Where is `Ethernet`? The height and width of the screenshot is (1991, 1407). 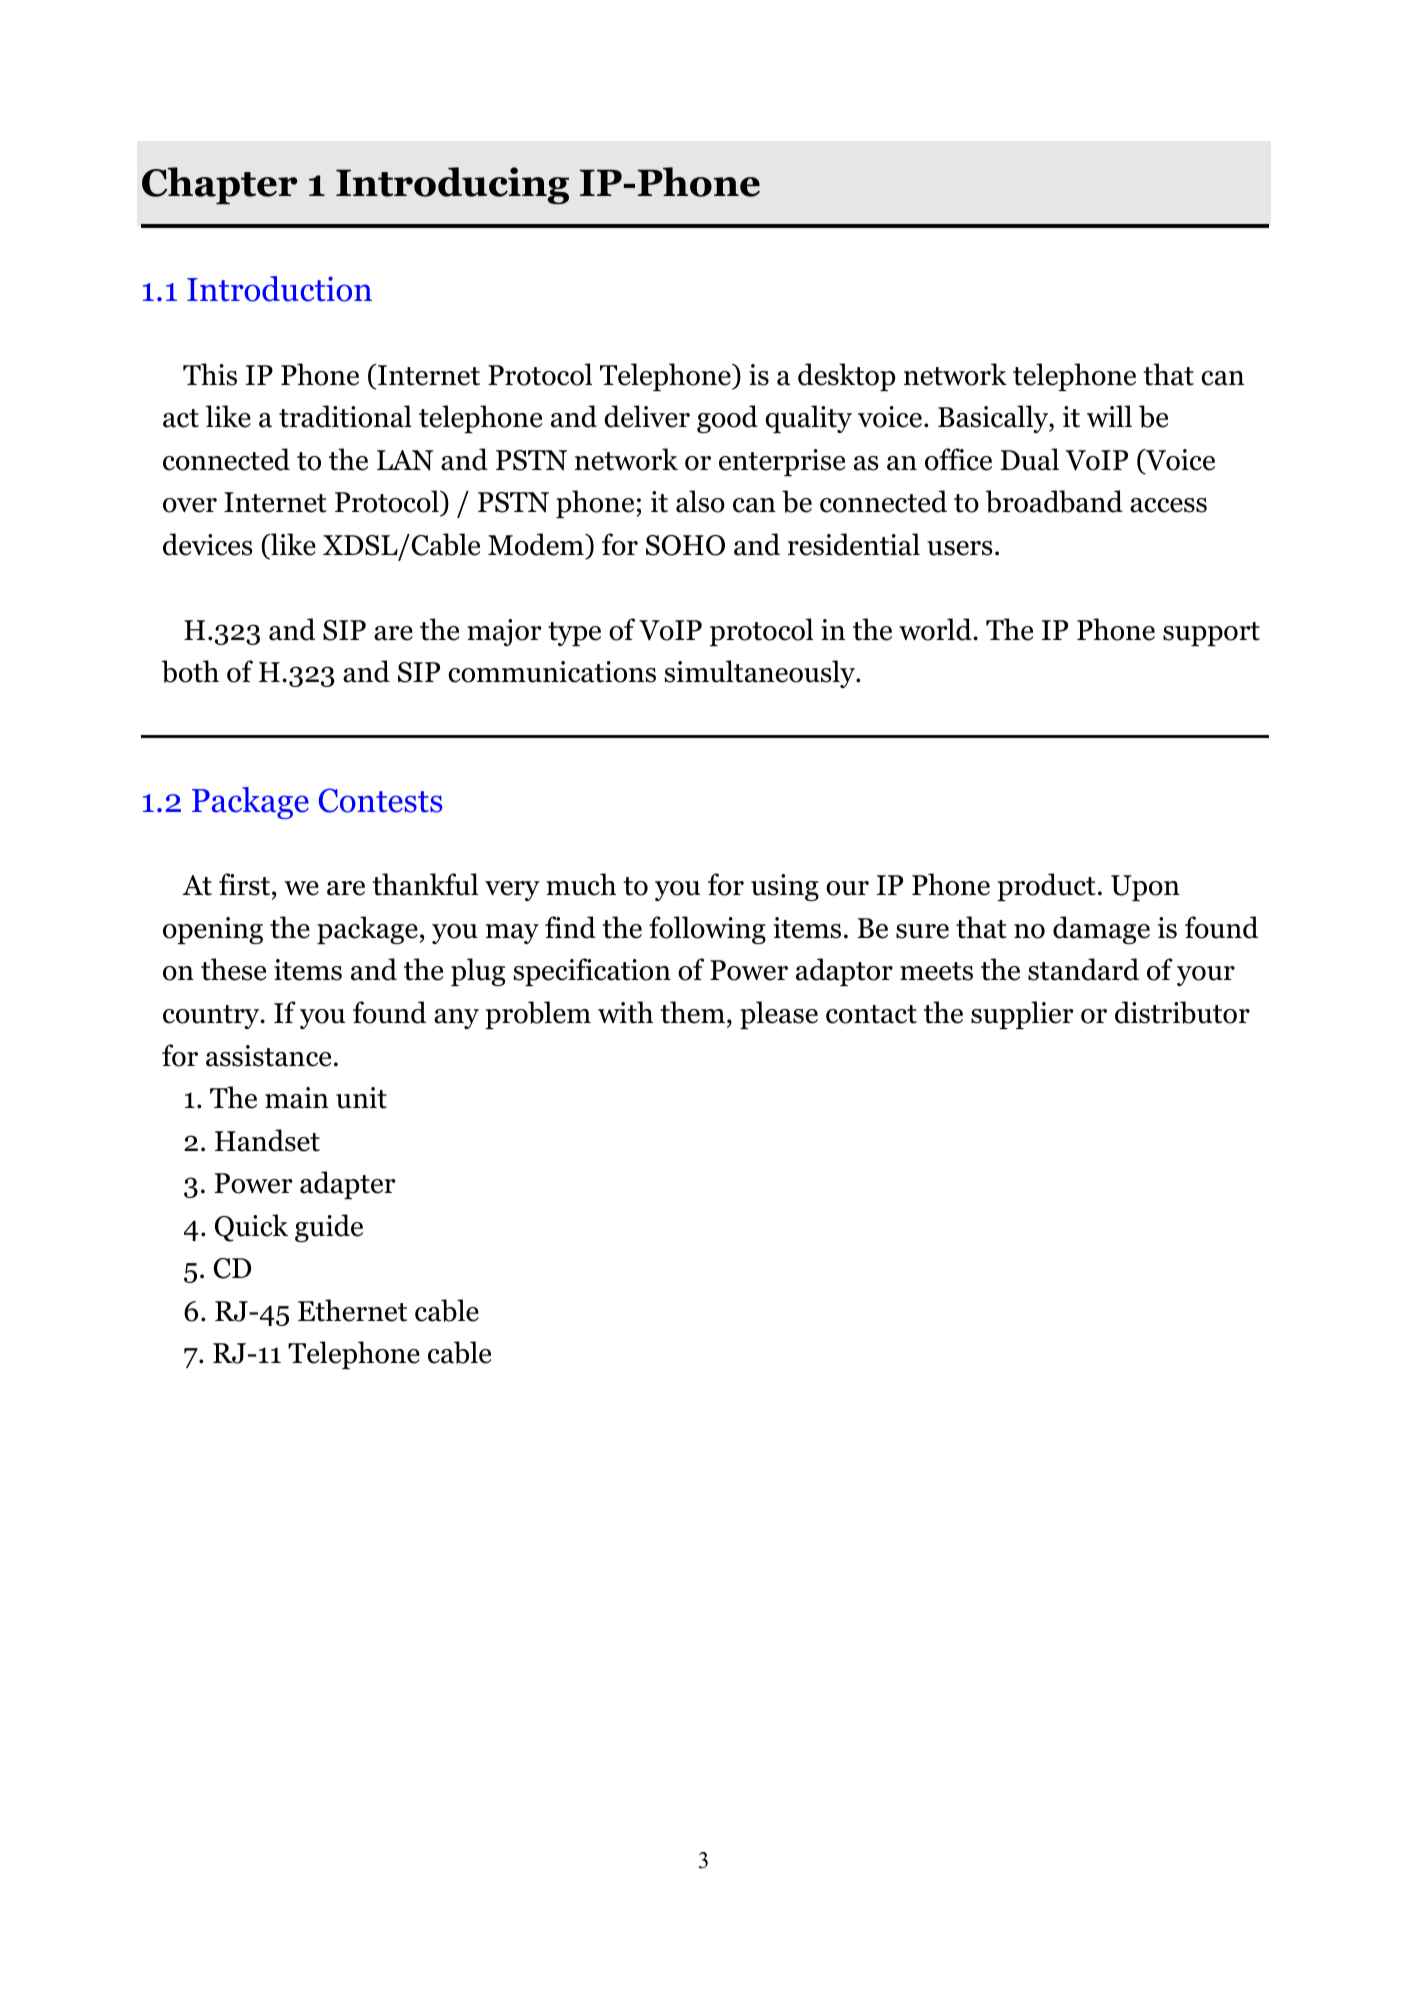 Ethernet is located at coordinates (352, 1310).
